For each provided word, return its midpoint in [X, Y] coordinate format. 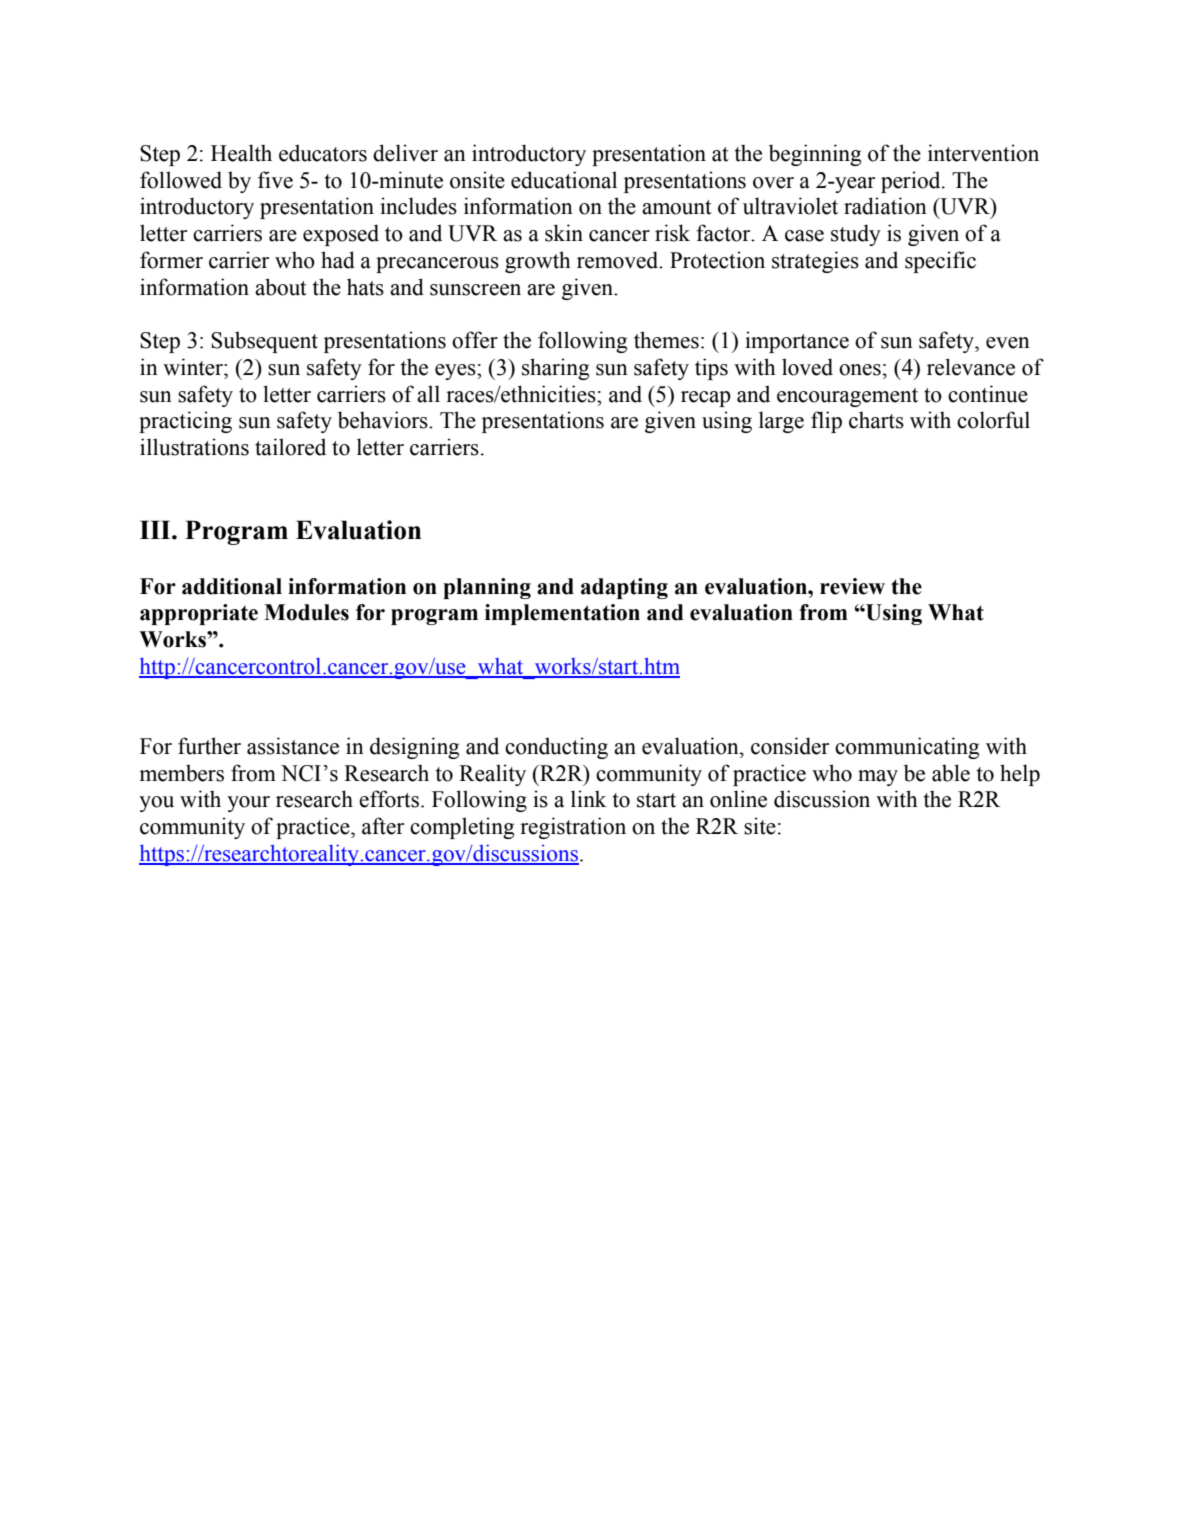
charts [876, 420]
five [275, 180]
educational [564, 180]
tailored [290, 447]
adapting [624, 588]
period [912, 182]
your [248, 804]
